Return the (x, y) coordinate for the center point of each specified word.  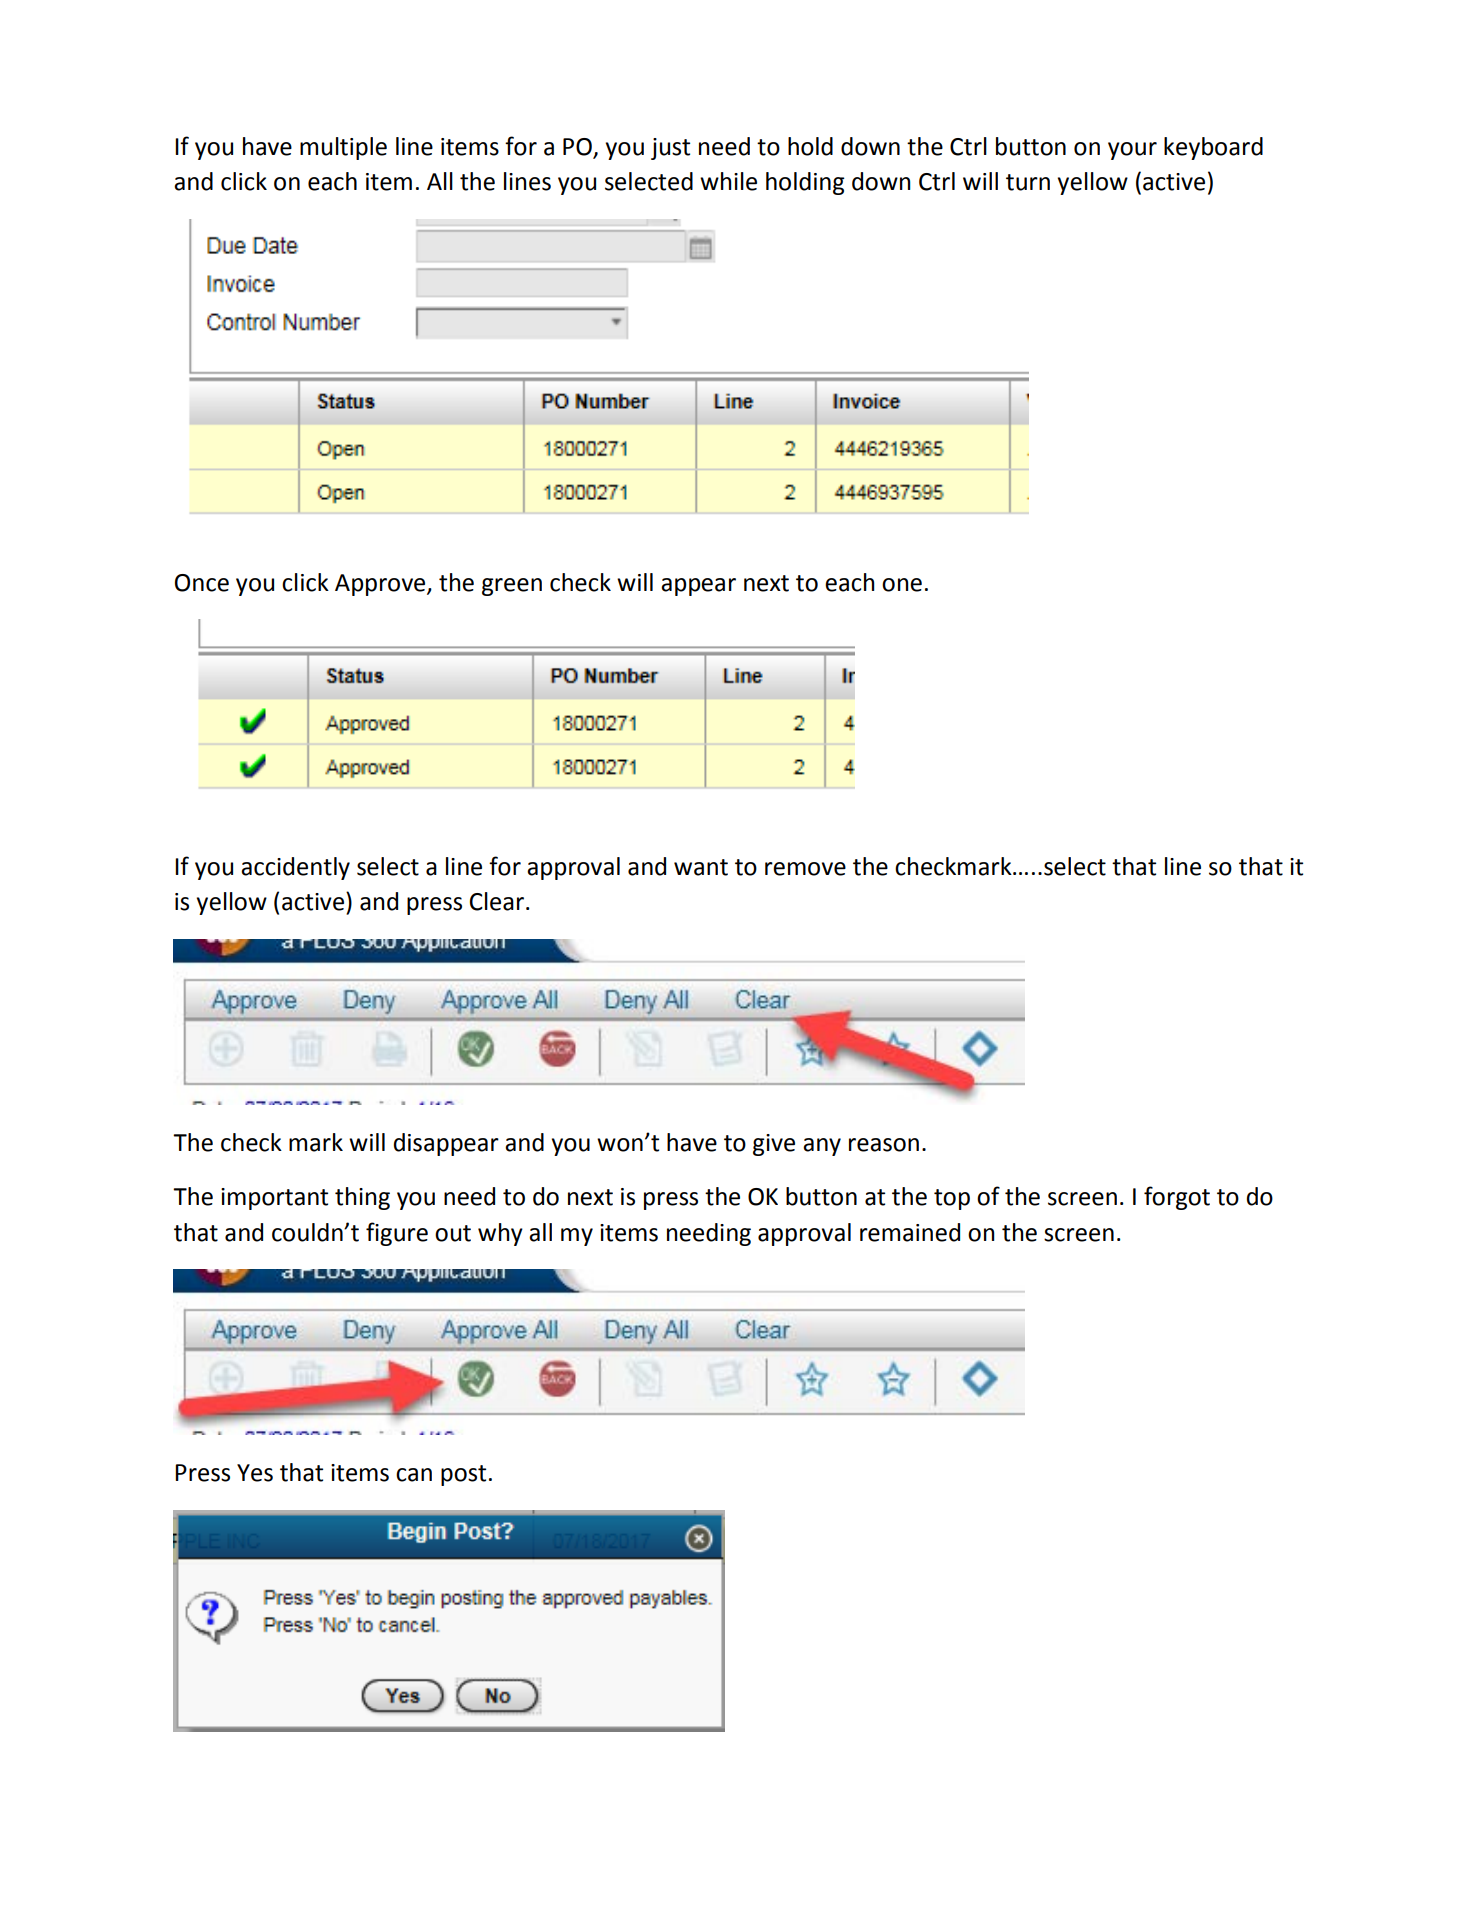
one (902, 585)
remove (805, 869)
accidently (295, 868)
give (774, 1145)
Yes (255, 1473)
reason (884, 1145)
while (728, 181)
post (463, 1475)
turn (1028, 182)
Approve (381, 585)
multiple (343, 148)
